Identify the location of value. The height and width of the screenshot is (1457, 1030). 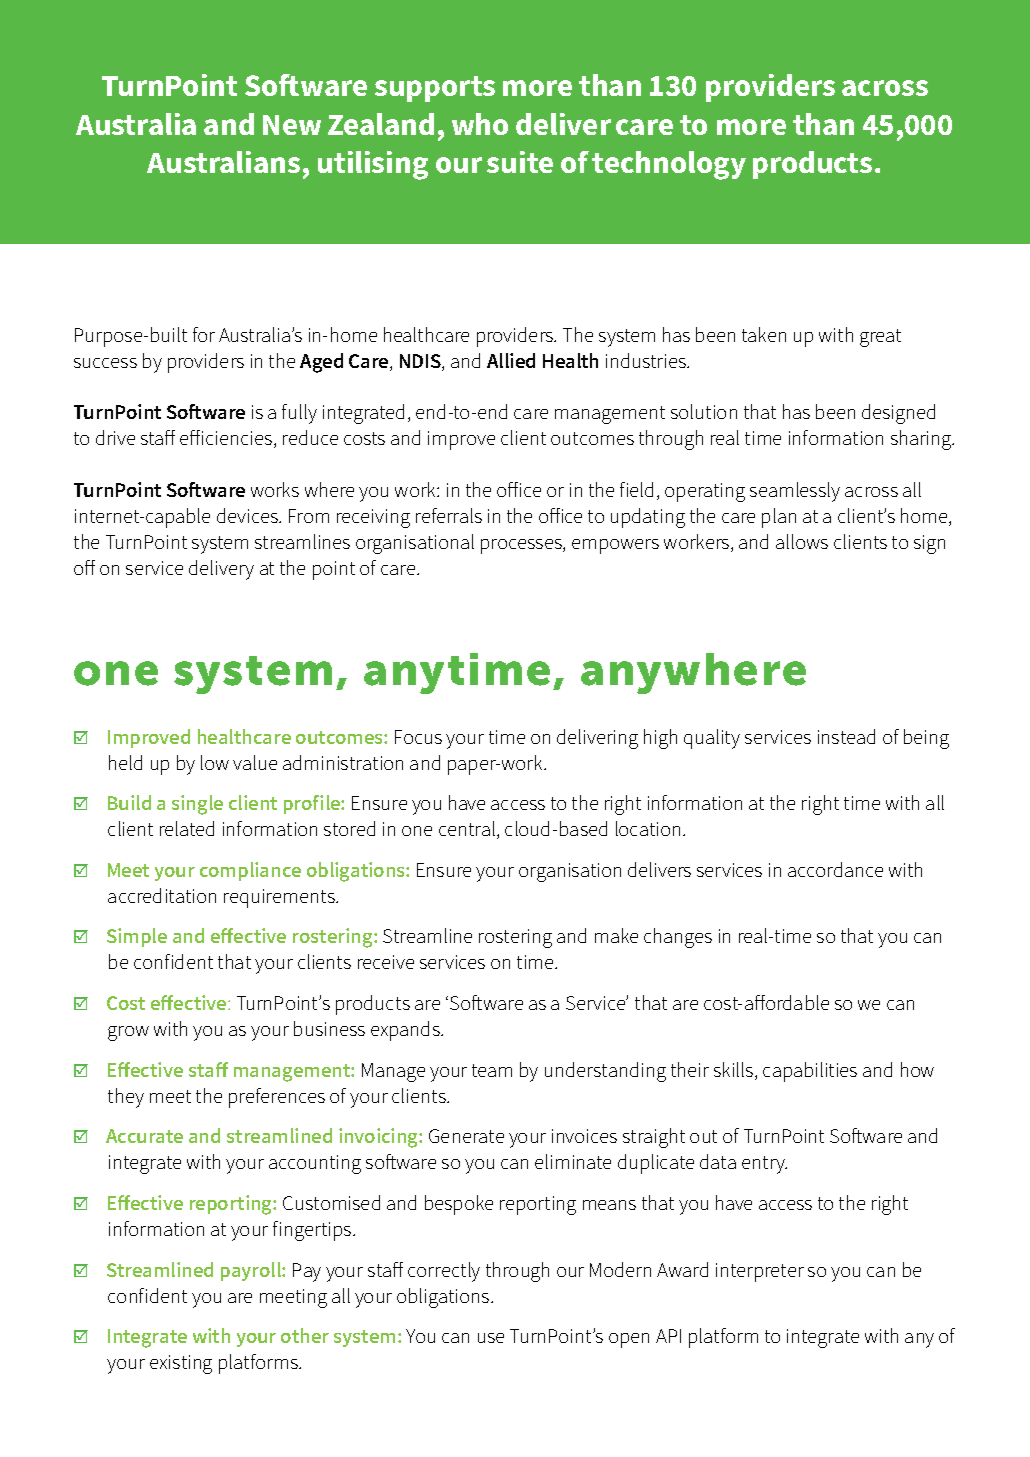
(255, 762).
